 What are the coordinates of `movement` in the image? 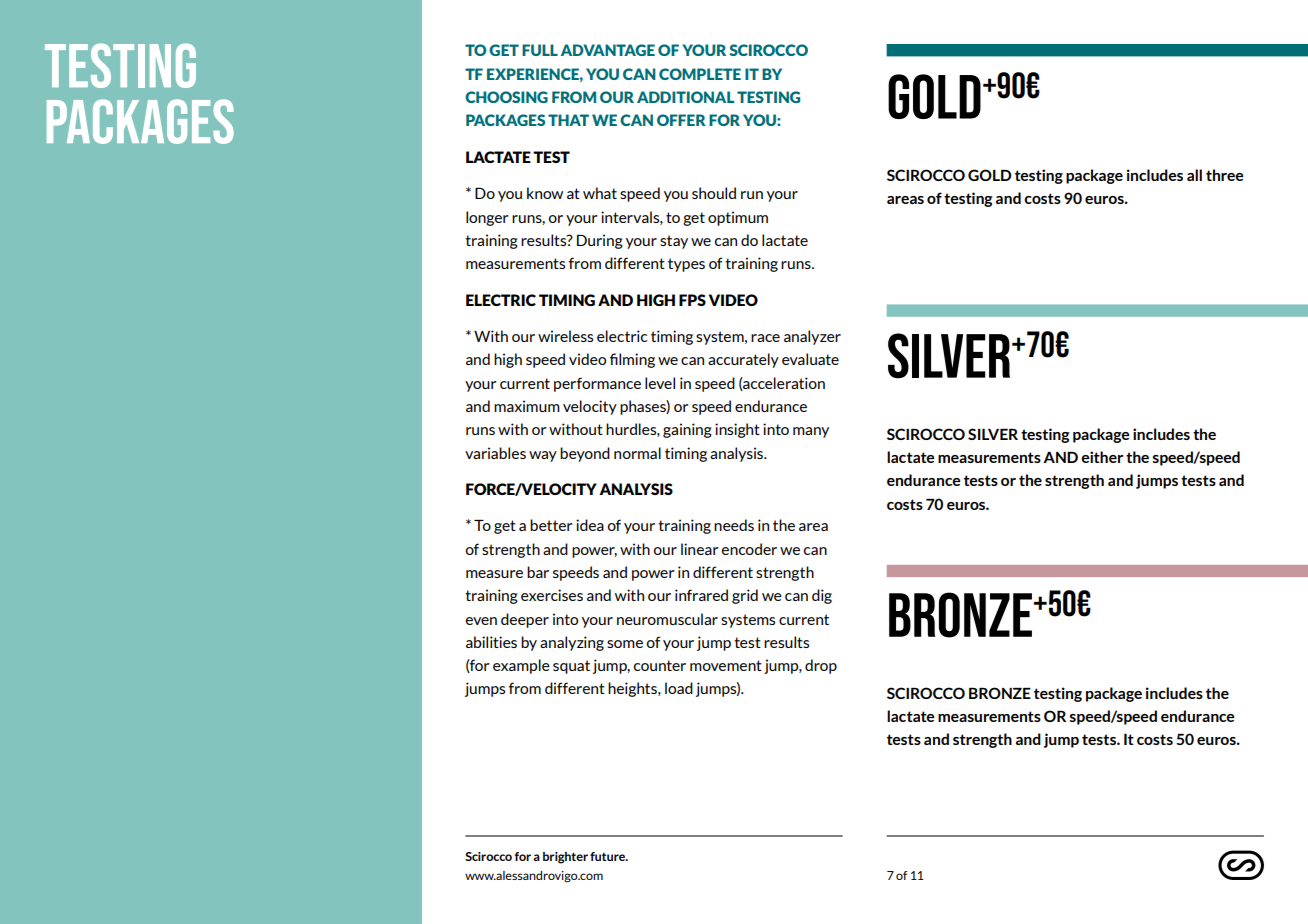 It's located at (726, 665).
